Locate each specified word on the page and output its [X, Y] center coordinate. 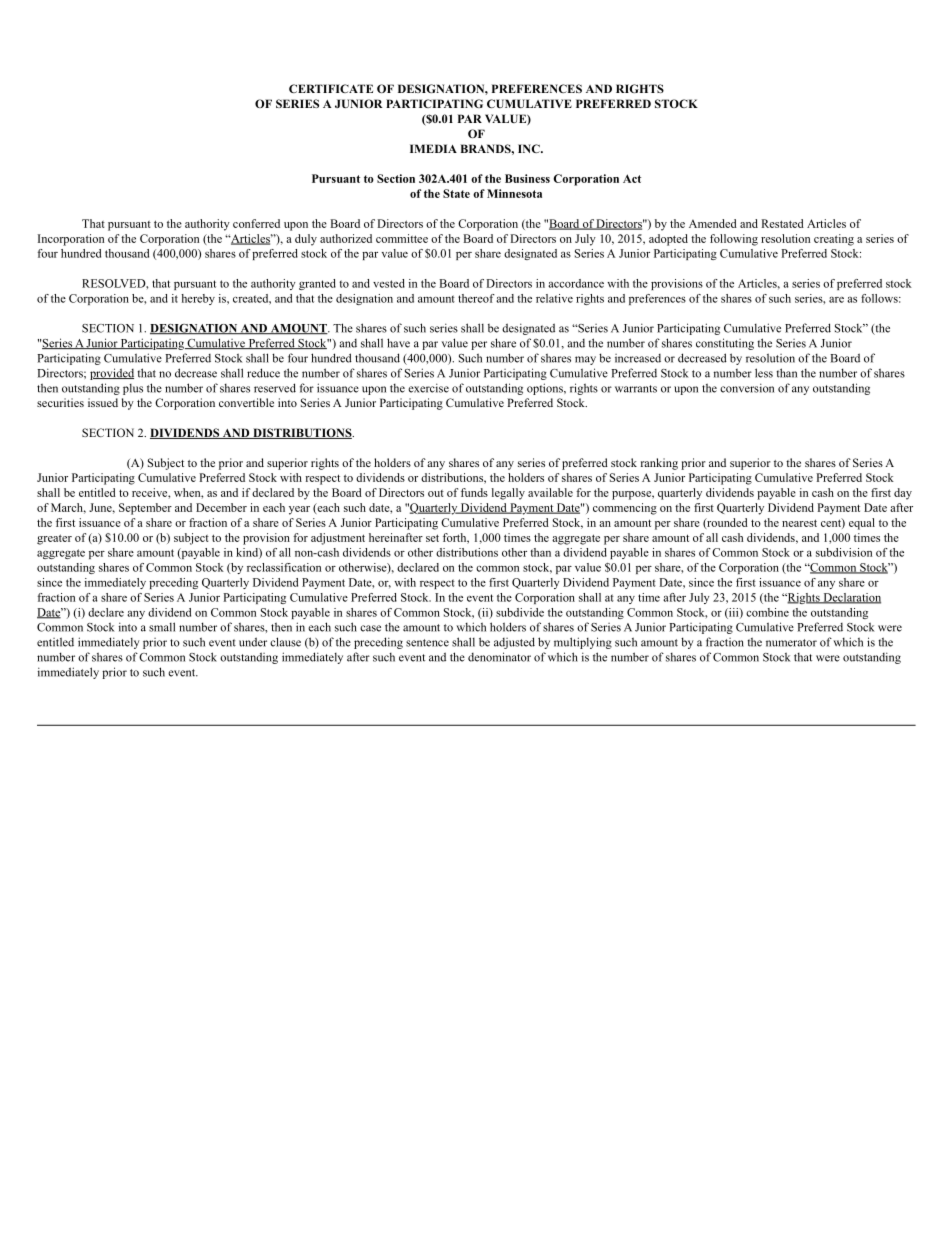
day [903, 494]
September [145, 509]
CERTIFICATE [331, 88]
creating [834, 240]
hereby [198, 299]
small [162, 627]
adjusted [514, 643]
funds [474, 492]
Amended [713, 223]
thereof [476, 298]
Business [527, 178]
